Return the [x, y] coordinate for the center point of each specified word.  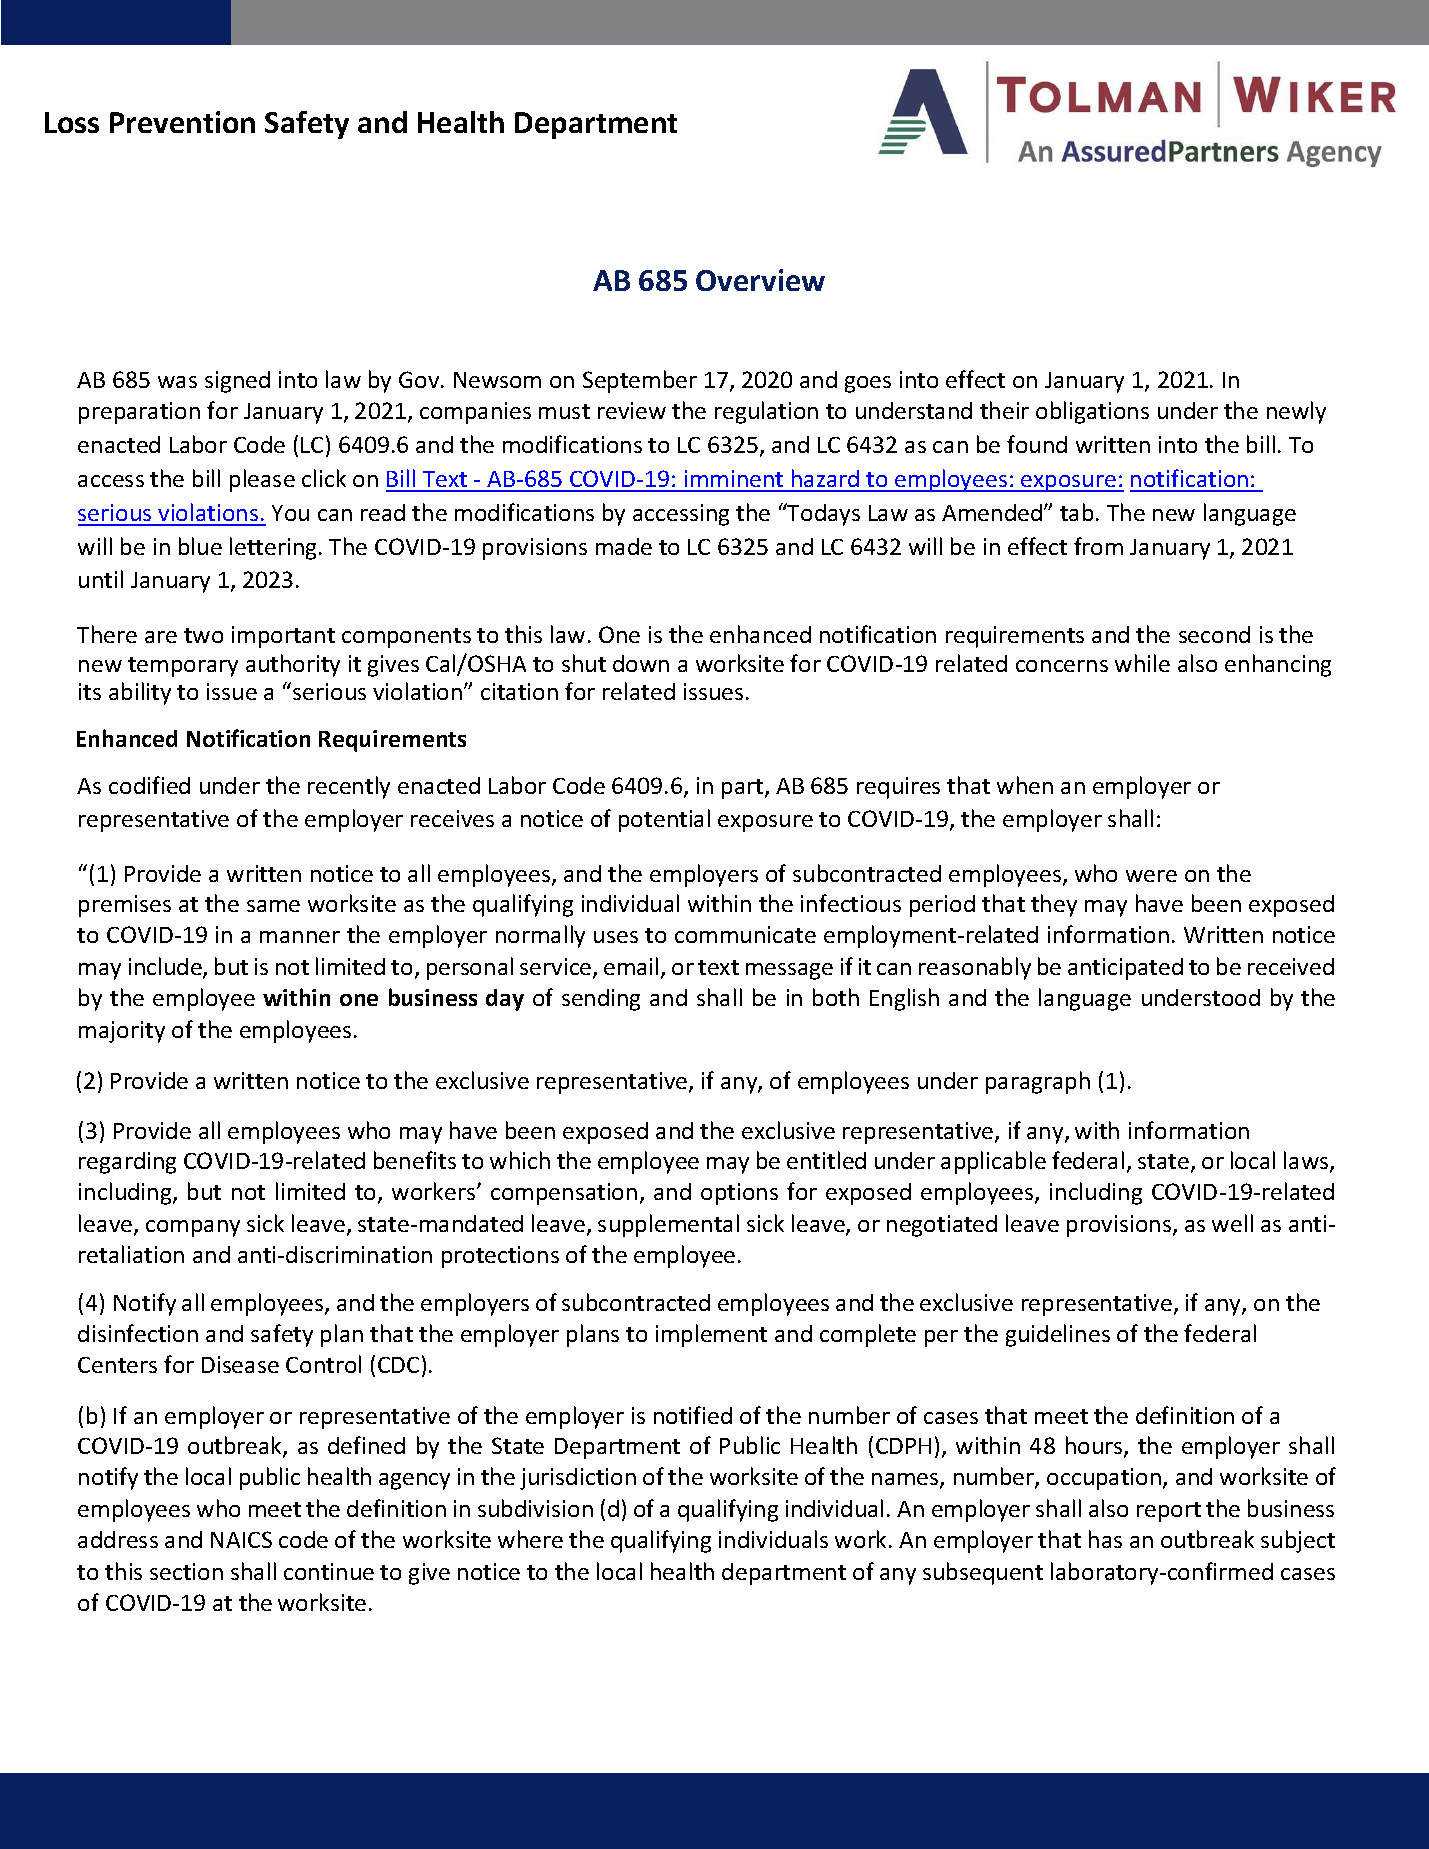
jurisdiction [578, 1479]
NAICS [241, 1539]
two [203, 635]
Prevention [182, 122]
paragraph [1038, 1082]
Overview [760, 280]
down [641, 663]
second [1214, 634]
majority [122, 1032]
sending [601, 1000]
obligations [1092, 412]
